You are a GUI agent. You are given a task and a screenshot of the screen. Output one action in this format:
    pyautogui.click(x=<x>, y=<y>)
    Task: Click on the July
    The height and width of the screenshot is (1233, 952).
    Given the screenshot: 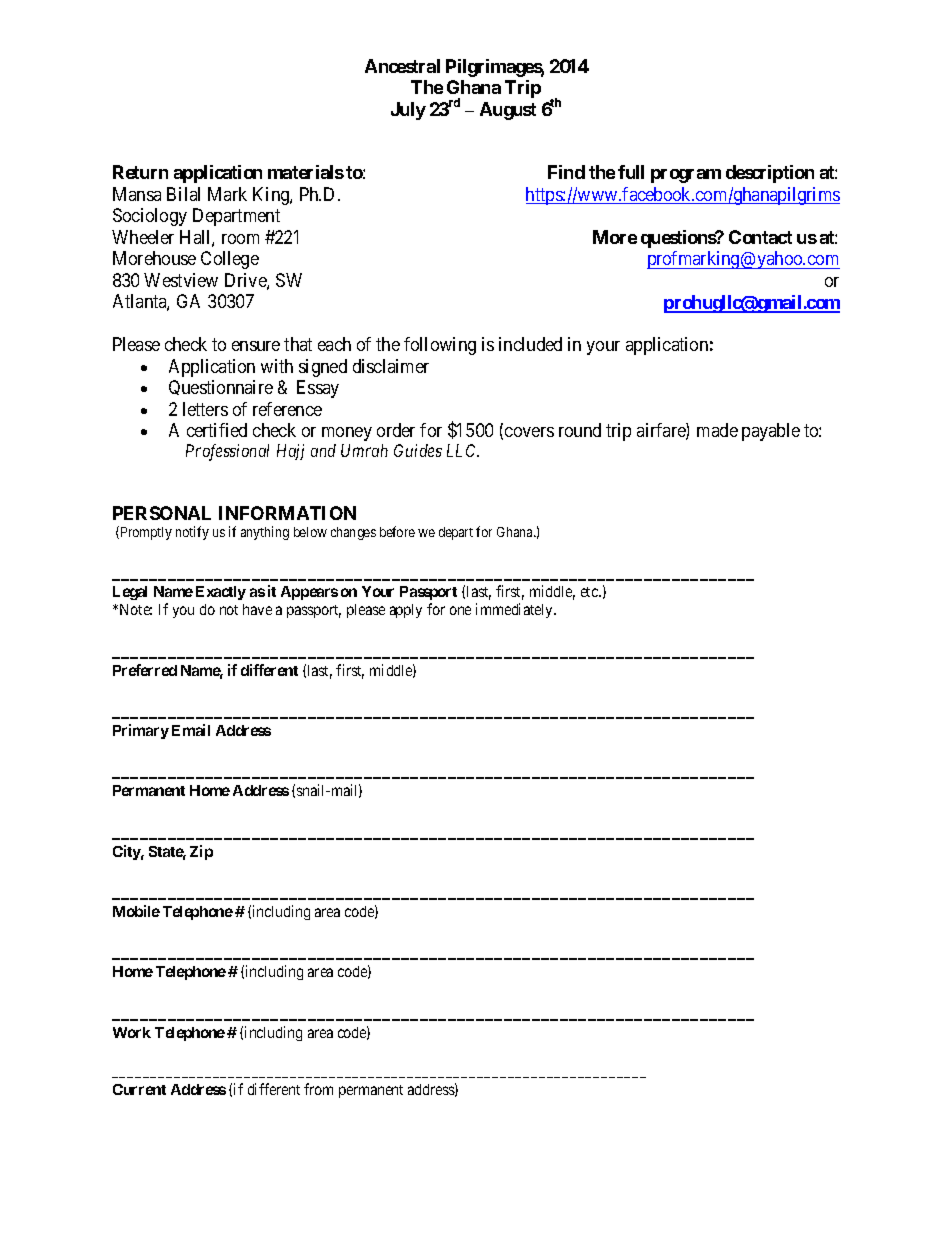 What is the action you would take?
    pyautogui.click(x=408, y=111)
